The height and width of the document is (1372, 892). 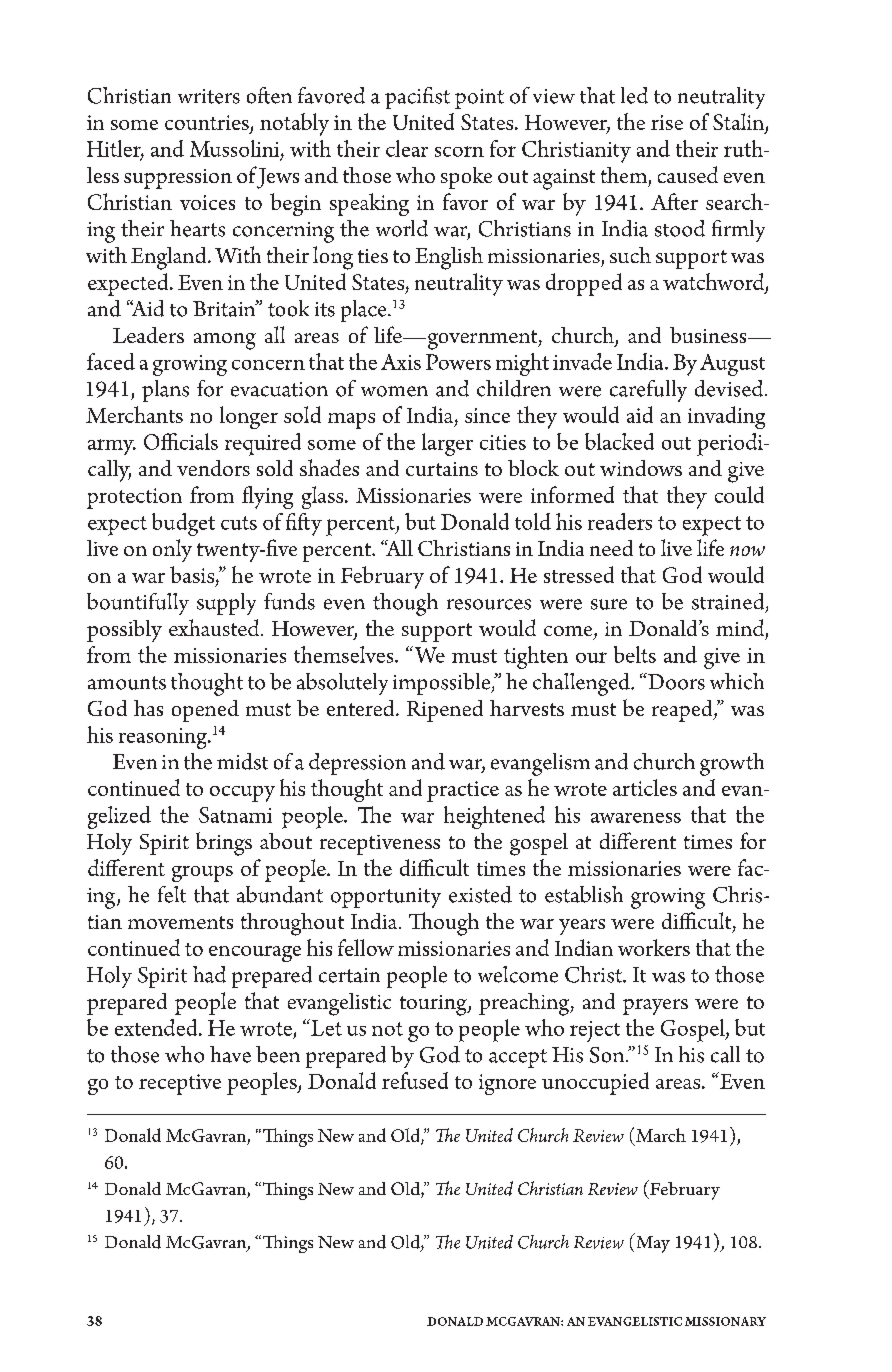 What do you see at coordinates (172, 894) in the document?
I see `felt` at bounding box center [172, 894].
